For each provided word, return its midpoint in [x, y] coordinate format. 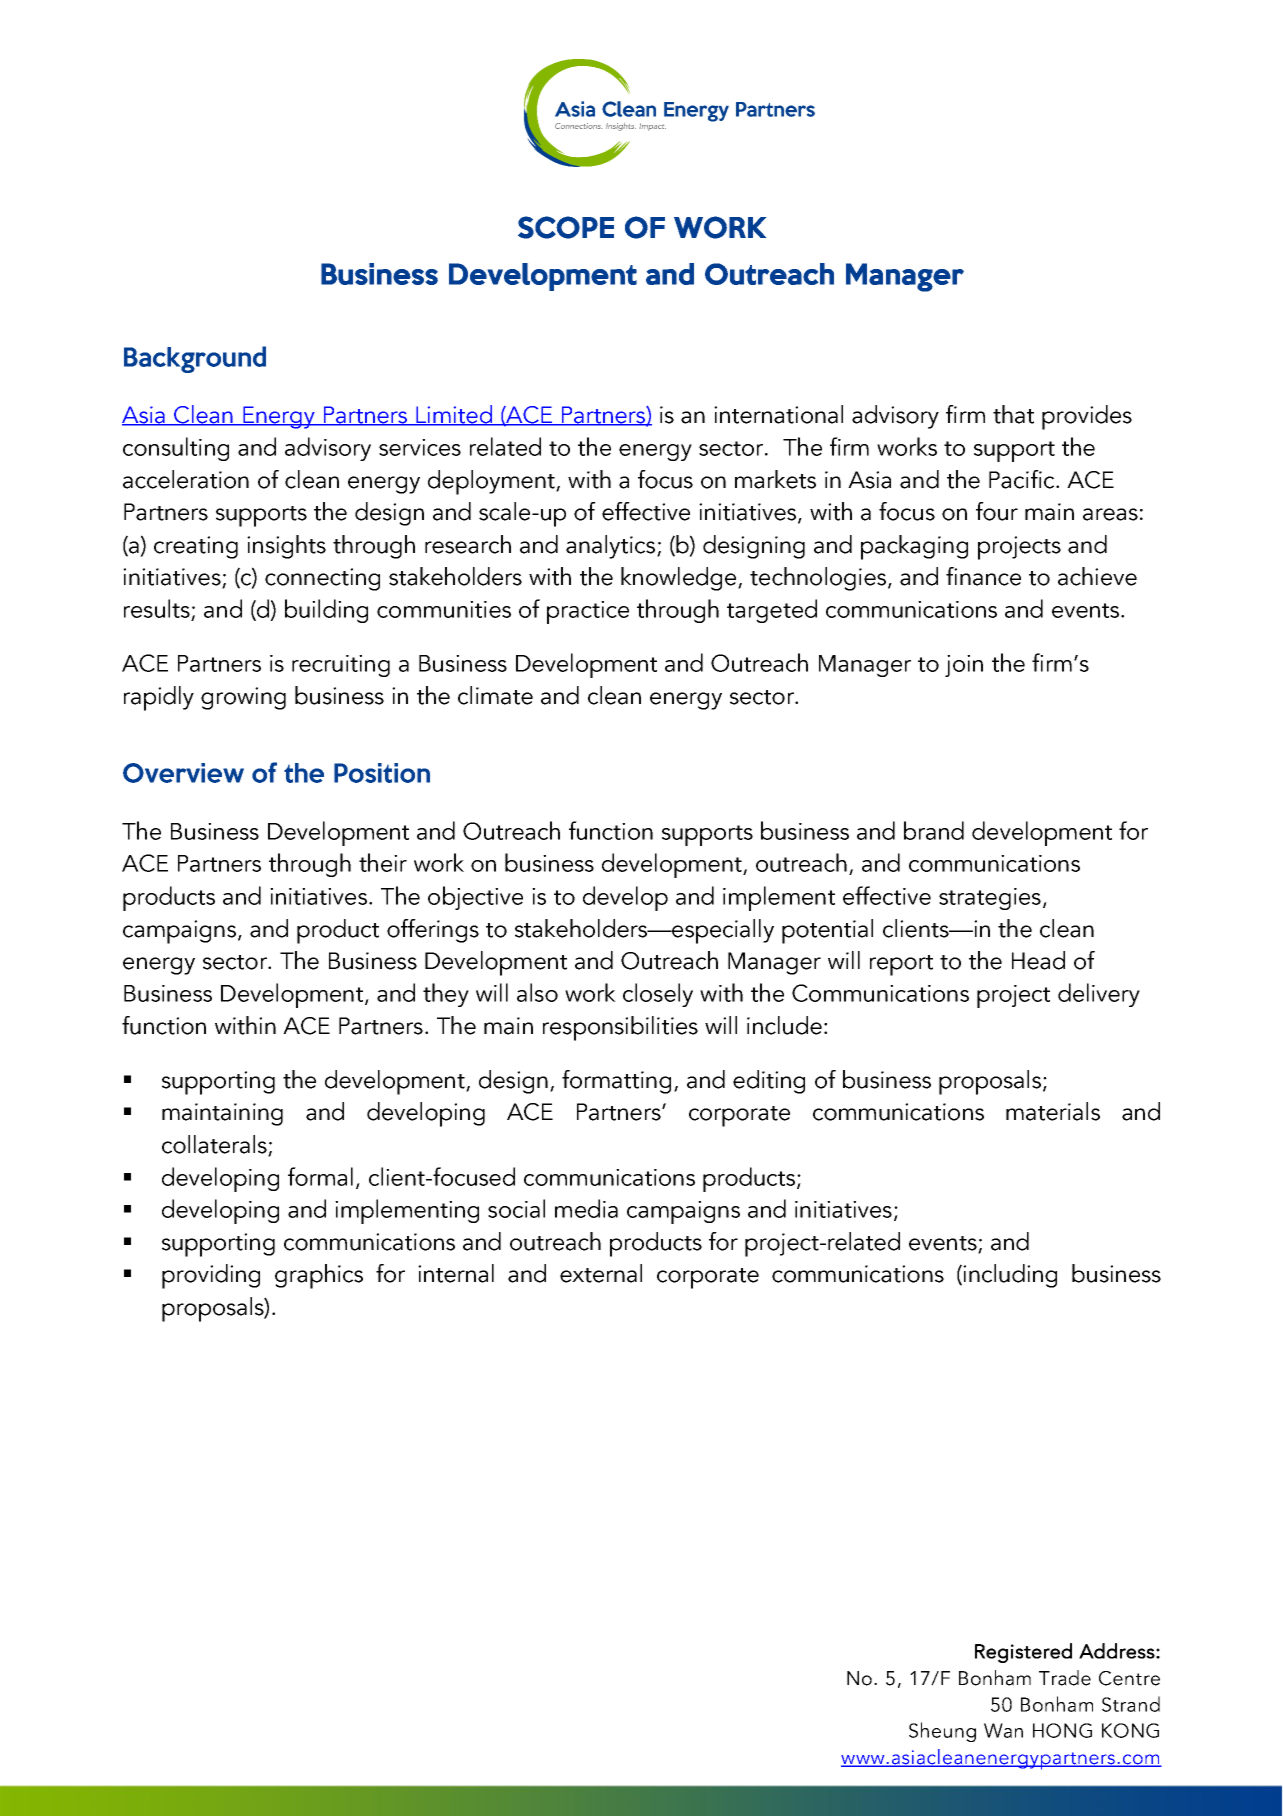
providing [211, 1276]
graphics [319, 1276]
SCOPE [566, 227]
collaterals [215, 1145]
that [1013, 414]
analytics [612, 547]
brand [934, 830]
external [601, 1273]
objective [475, 898]
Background [195, 359]
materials [1053, 1111]
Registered [1023, 1653]
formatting [616, 1082]
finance [983, 576]
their [383, 862]
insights [286, 547]
